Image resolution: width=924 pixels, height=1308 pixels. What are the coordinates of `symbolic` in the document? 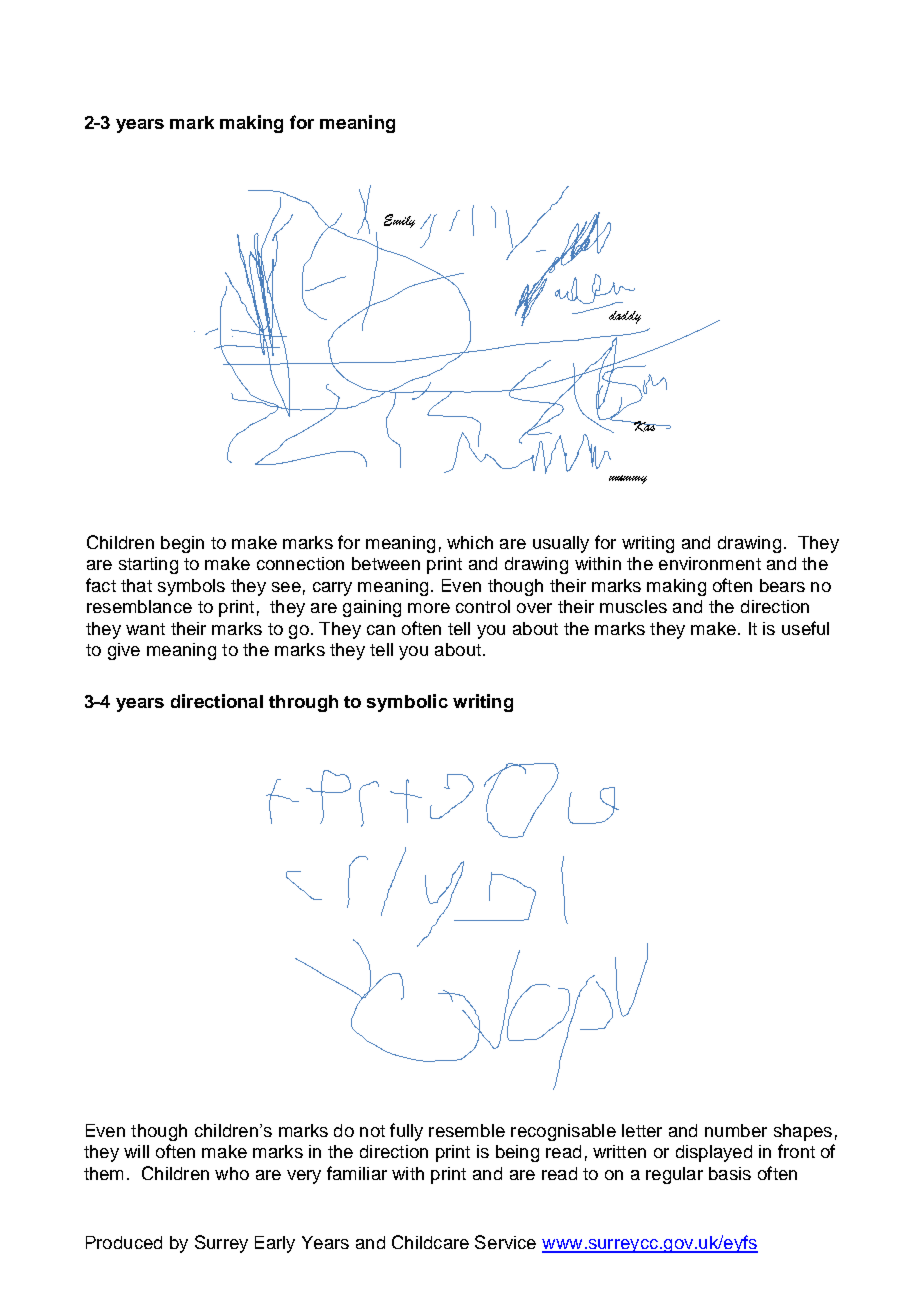 It's located at (407, 703).
